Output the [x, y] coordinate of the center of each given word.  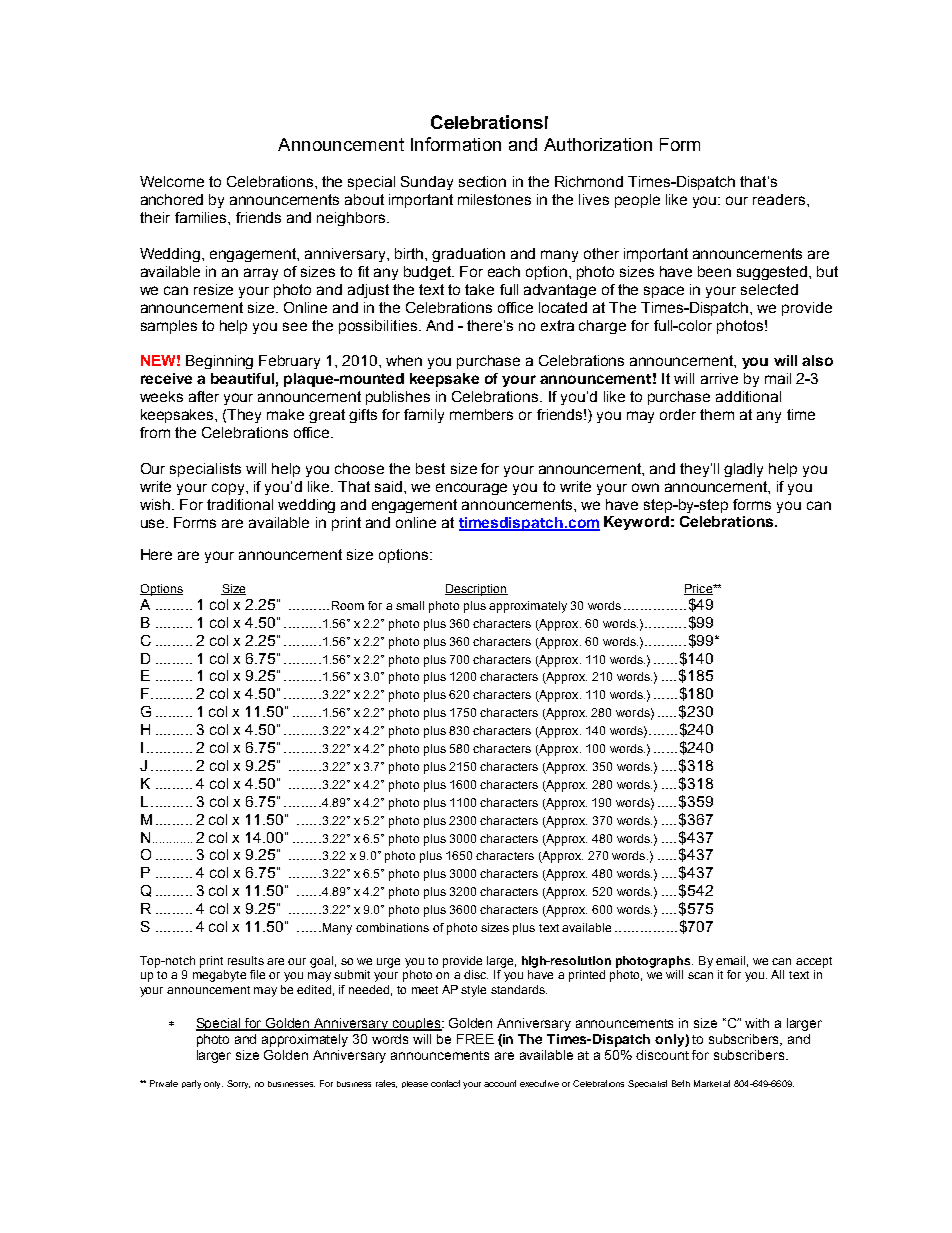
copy [229, 489]
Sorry [238, 1084]
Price [699, 589]
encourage [471, 489]
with [757, 1023]
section [482, 181]
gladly [743, 470]
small [410, 605]
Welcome [172, 181]
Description [476, 590]
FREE [475, 1039]
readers [780, 199]
